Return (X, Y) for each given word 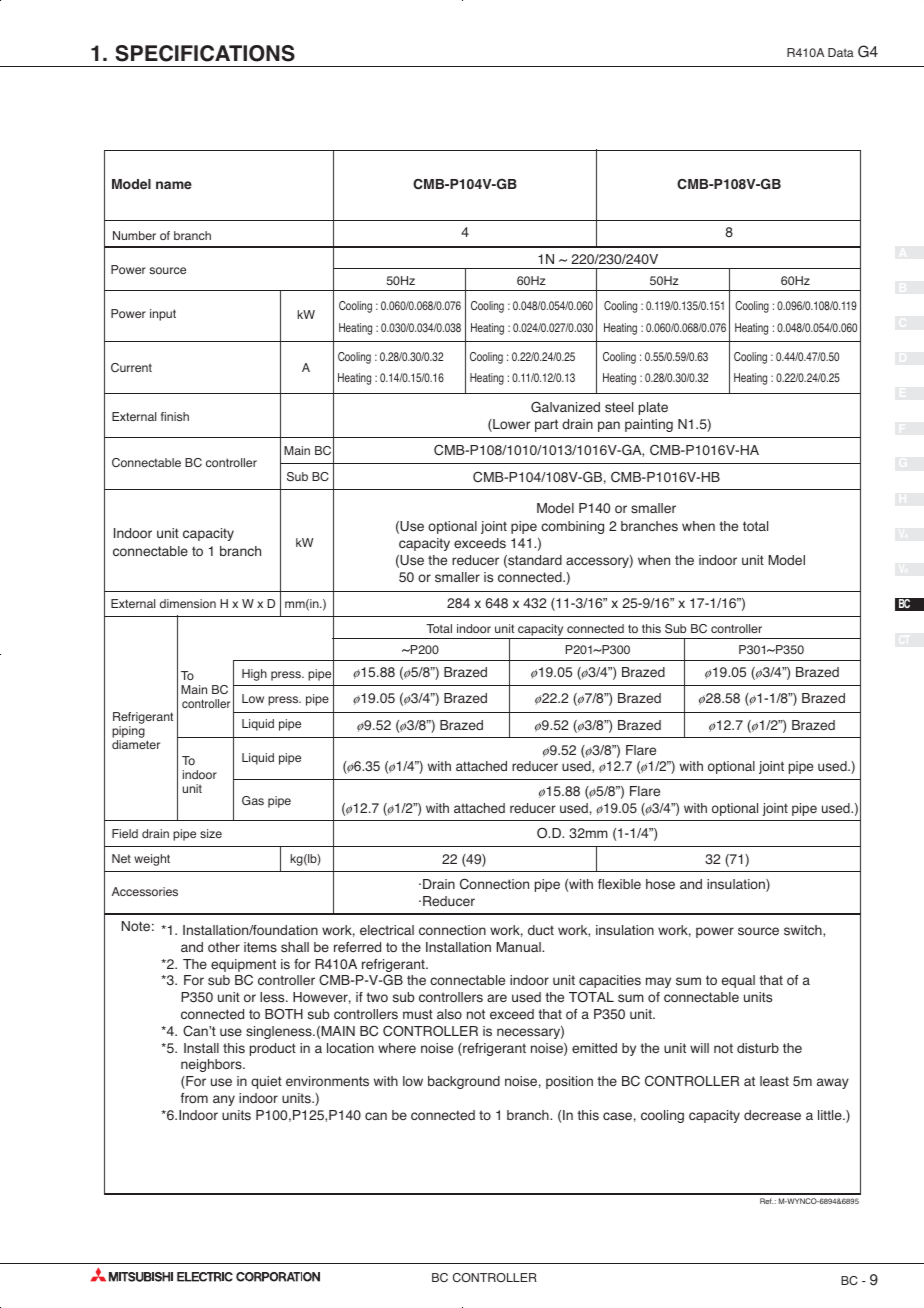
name (174, 185)
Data (841, 52)
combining (572, 527)
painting (649, 425)
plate (653, 408)
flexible (619, 884)
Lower (510, 425)
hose (660, 884)
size (211, 833)
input (163, 315)
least (774, 1081)
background (464, 1082)
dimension (188, 603)
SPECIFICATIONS (205, 53)
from (194, 1098)
